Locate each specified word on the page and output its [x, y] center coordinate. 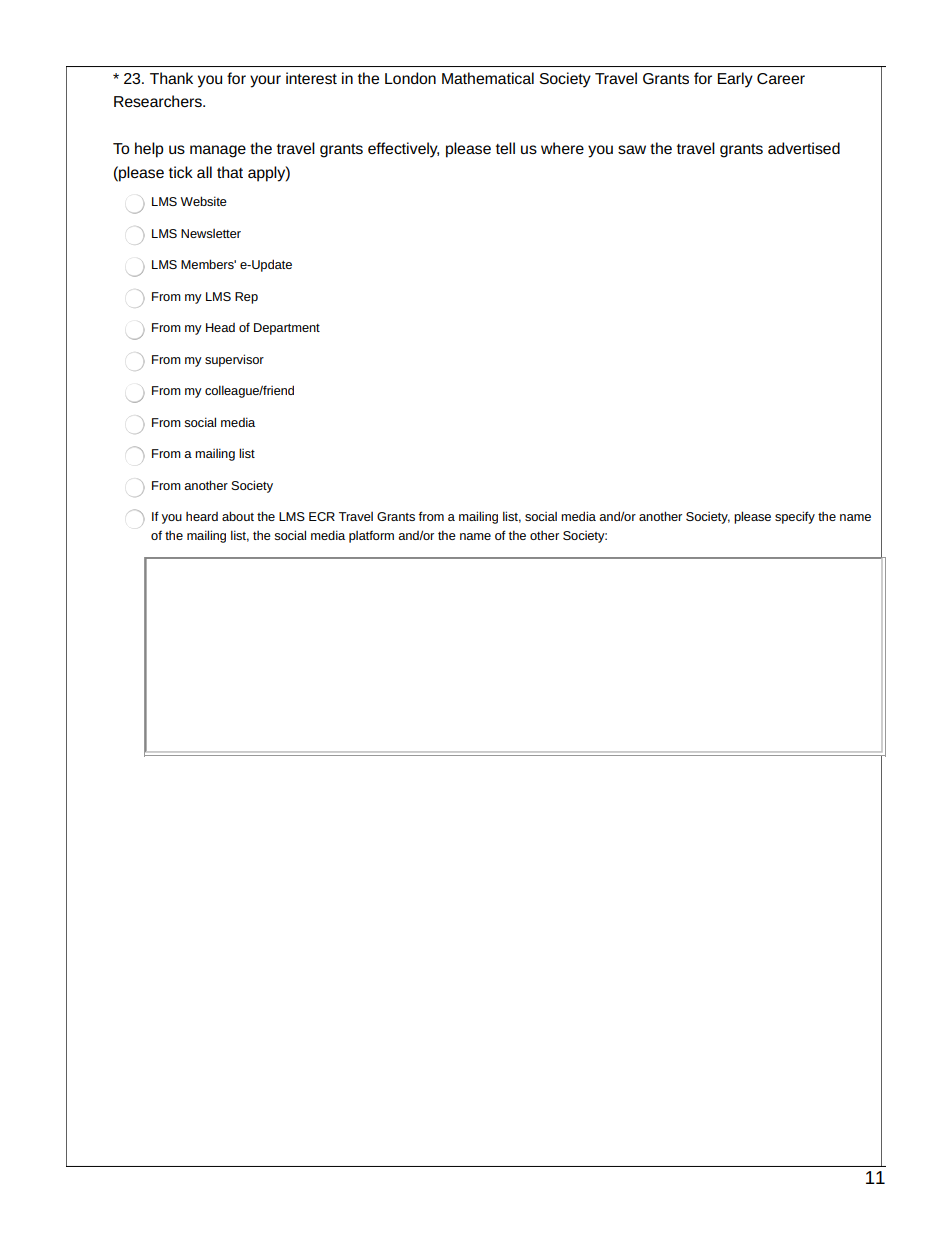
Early [735, 80]
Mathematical [488, 78]
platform [371, 536]
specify [795, 517]
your [265, 81]
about [238, 516]
